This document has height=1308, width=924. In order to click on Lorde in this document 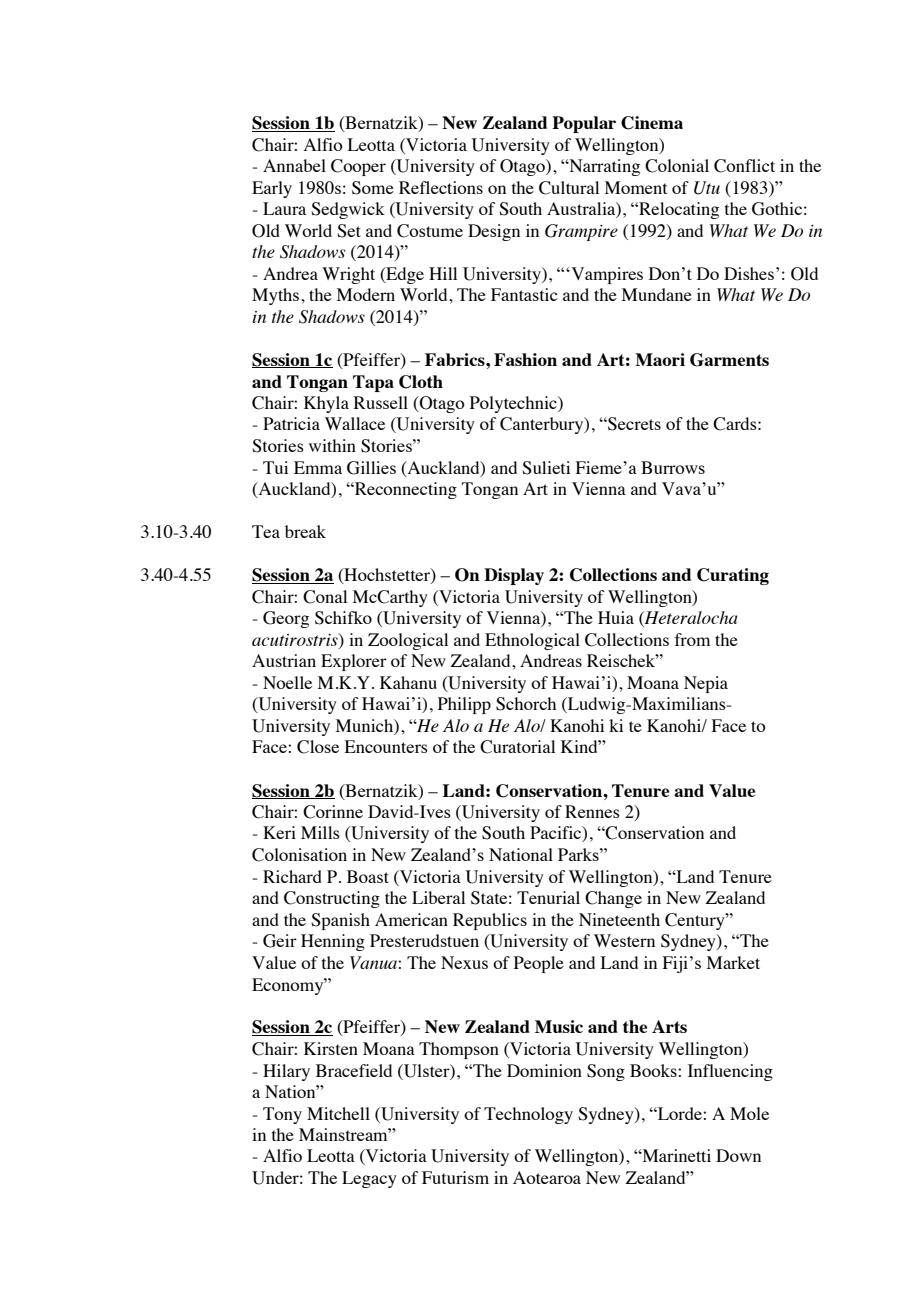, I will do `click(680, 1113)`.
